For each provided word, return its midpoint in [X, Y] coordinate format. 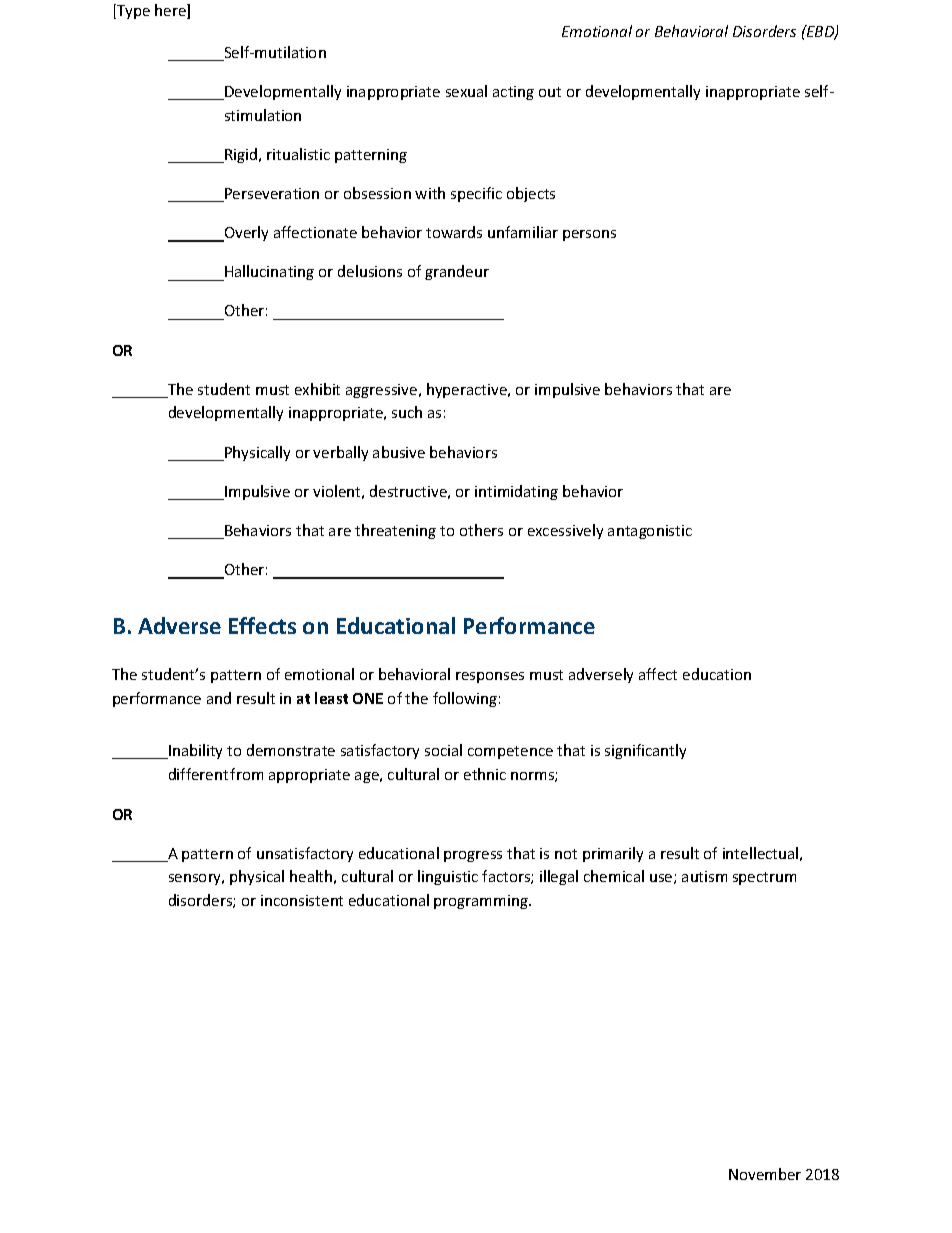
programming [482, 902]
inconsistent [302, 900]
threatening [395, 531]
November [765, 1174]
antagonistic [650, 532]
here [171, 11]
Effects [262, 625]
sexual [466, 91]
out [550, 92]
